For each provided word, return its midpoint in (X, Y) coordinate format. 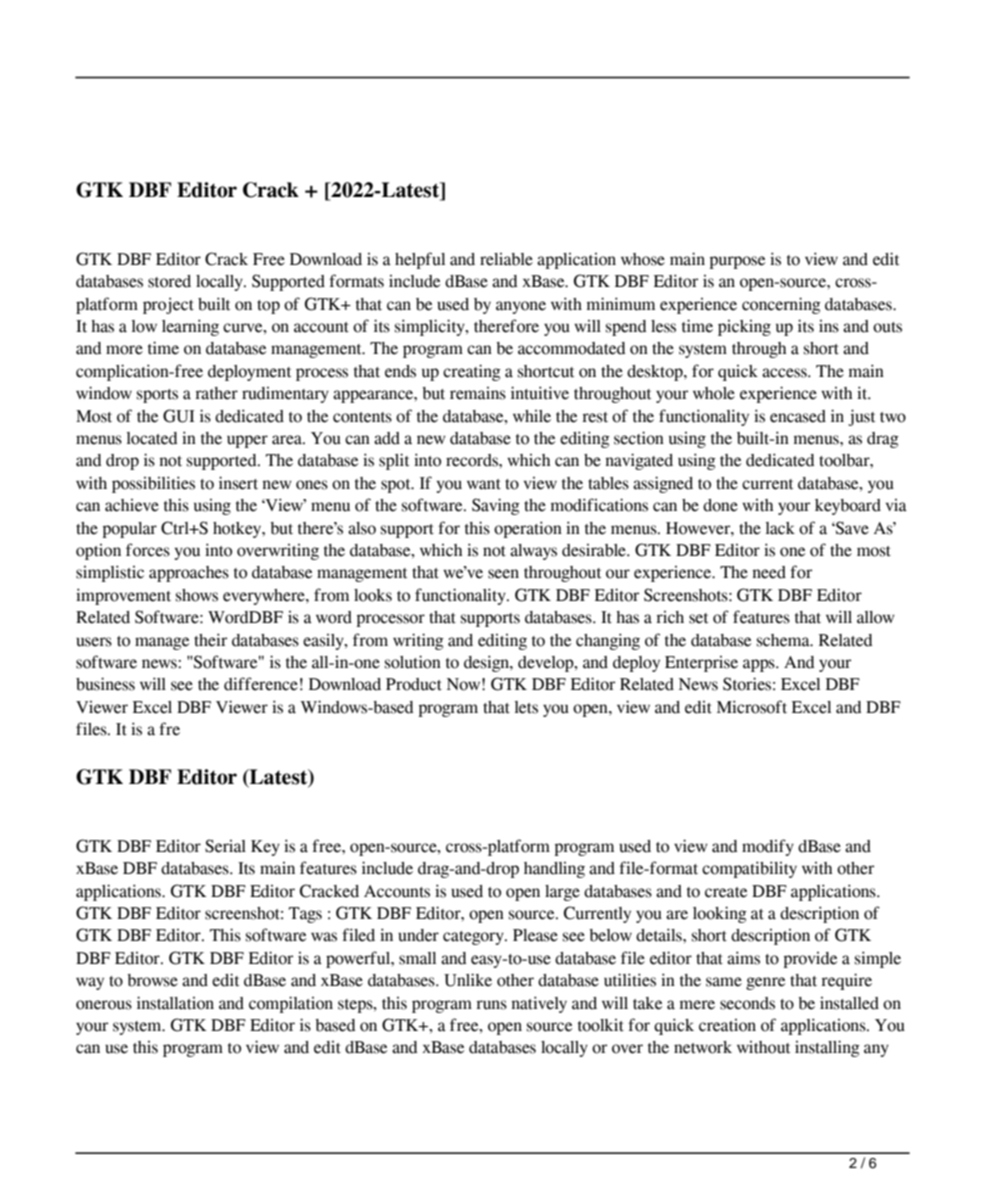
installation (175, 1003)
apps (760, 665)
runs (491, 1005)
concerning (781, 305)
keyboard (848, 507)
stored (169, 281)
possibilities (153, 484)
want (484, 484)
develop (547, 664)
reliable (506, 259)
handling (554, 870)
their (210, 640)
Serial (225, 846)
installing (827, 1048)
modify (768, 847)
